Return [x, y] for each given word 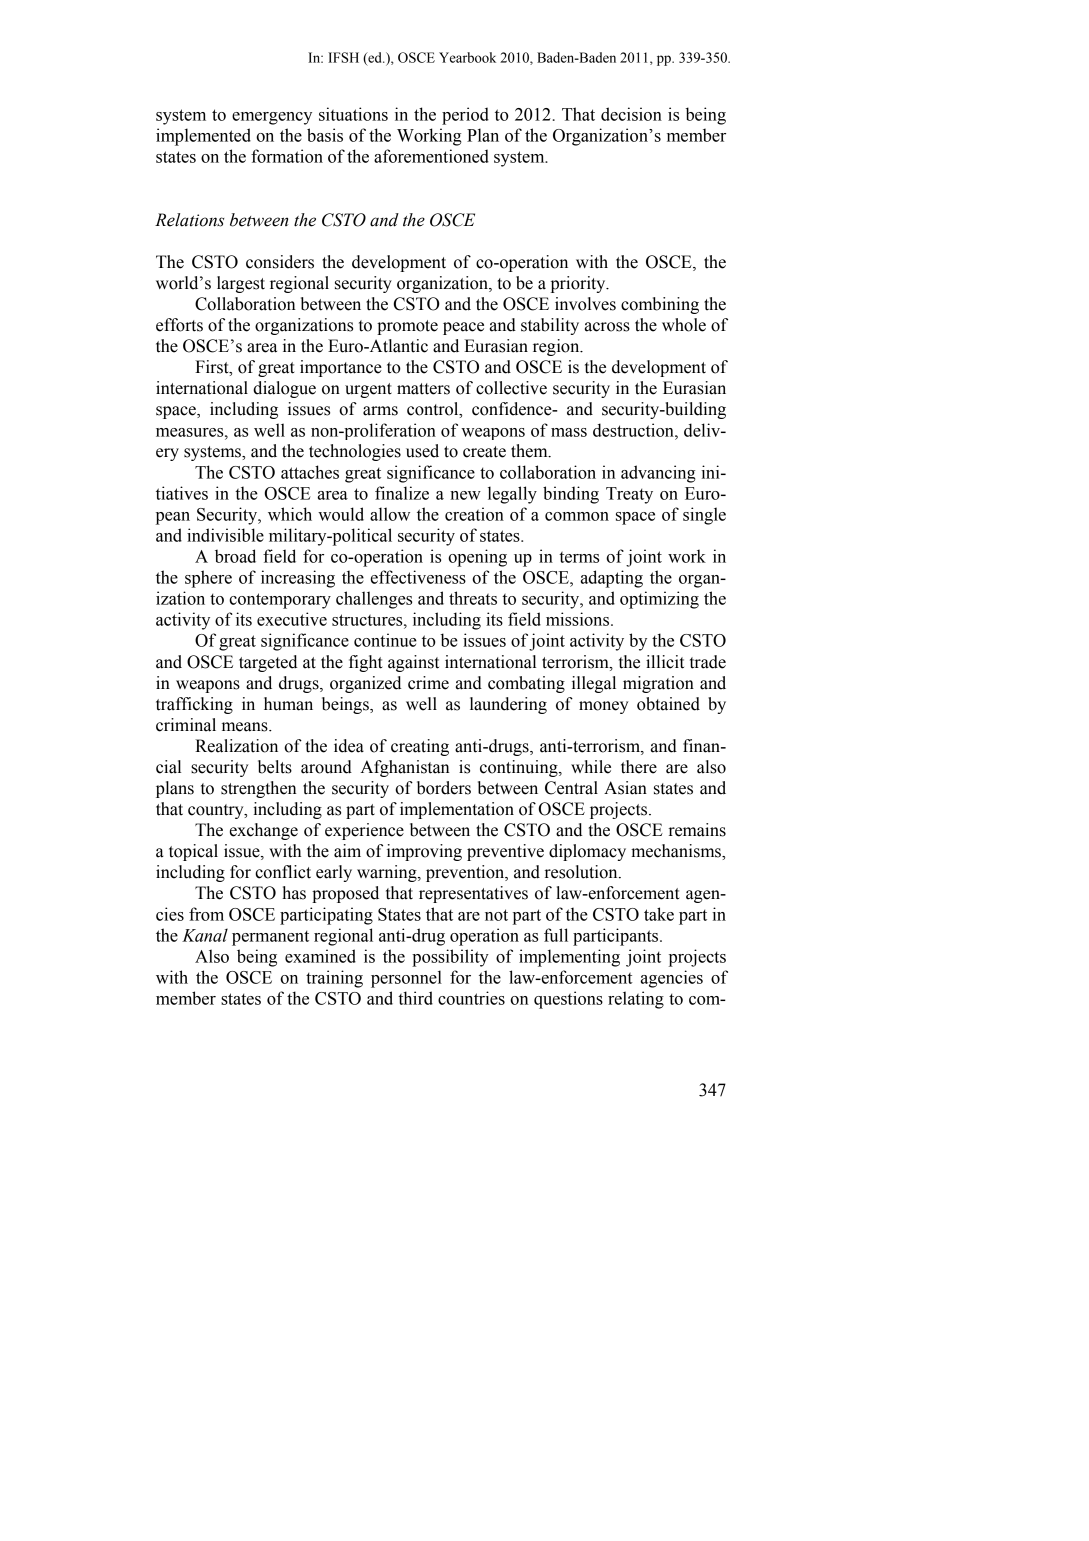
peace [463, 328]
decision [631, 114]
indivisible [225, 535]
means [246, 727]
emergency [272, 118]
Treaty [629, 495]
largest [241, 284]
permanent [270, 938]
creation [474, 514]
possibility [450, 958]
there [639, 767]
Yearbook [467, 57]
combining [660, 305]
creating [420, 747]
